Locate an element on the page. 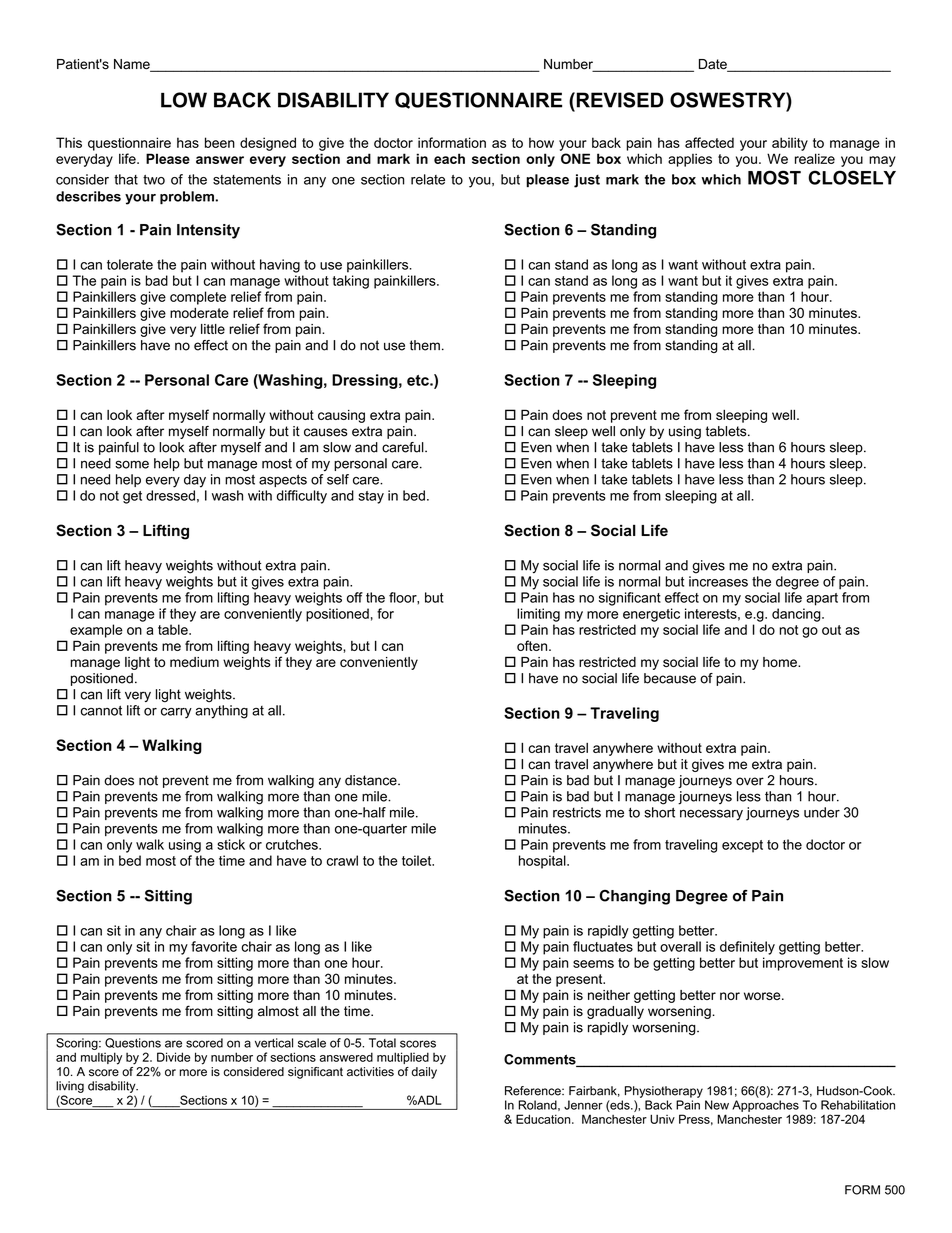 Image resolution: width=952 pixels, height=1233 pixels. Divide is located at coordinates (173, 1057).
